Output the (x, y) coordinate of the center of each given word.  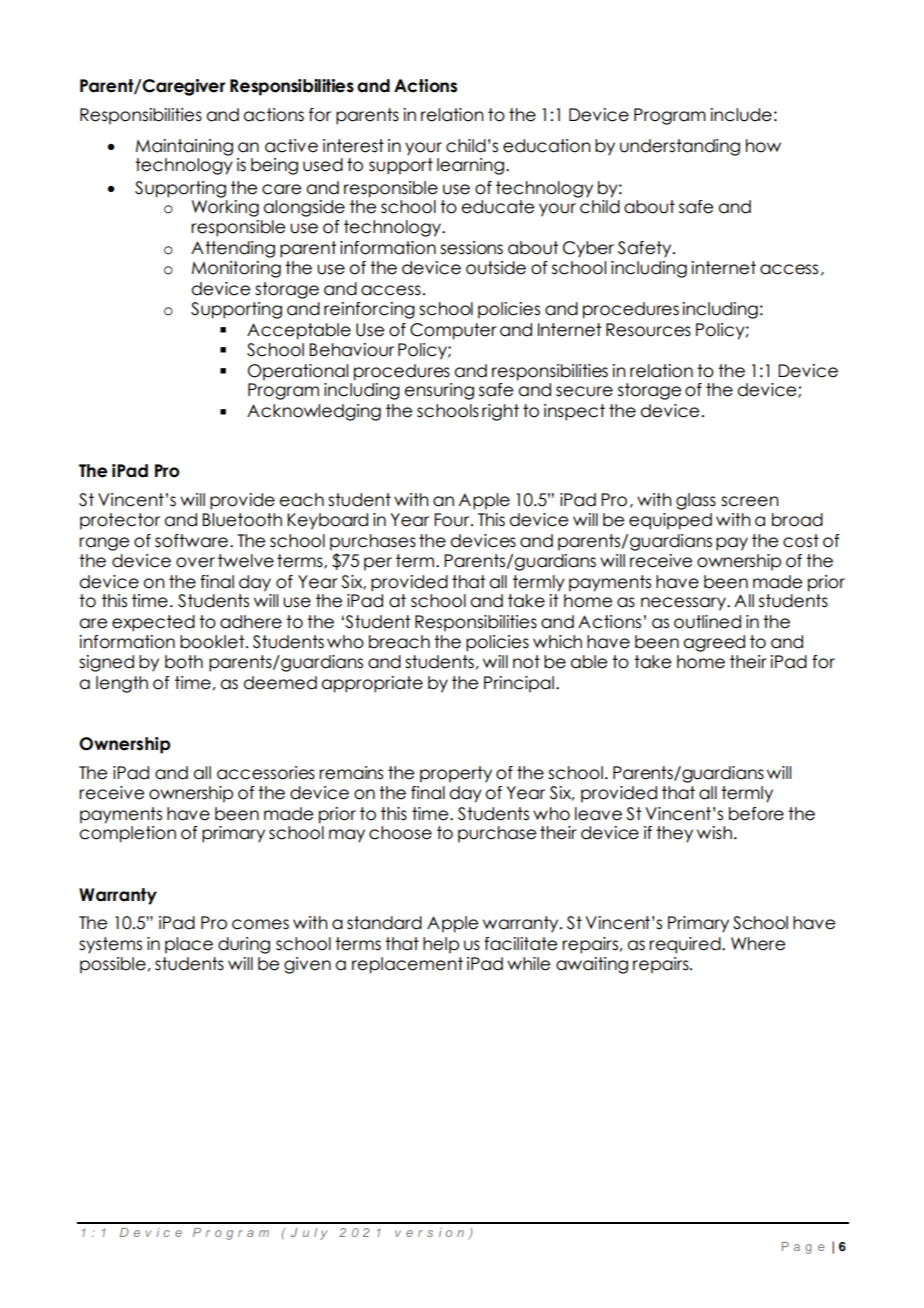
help (441, 945)
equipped (670, 521)
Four (453, 520)
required (686, 945)
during (244, 945)
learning (470, 166)
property (456, 774)
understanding (680, 147)
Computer (453, 331)
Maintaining (184, 147)
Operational (298, 372)
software (193, 541)
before (756, 814)
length (122, 684)
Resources (648, 330)
